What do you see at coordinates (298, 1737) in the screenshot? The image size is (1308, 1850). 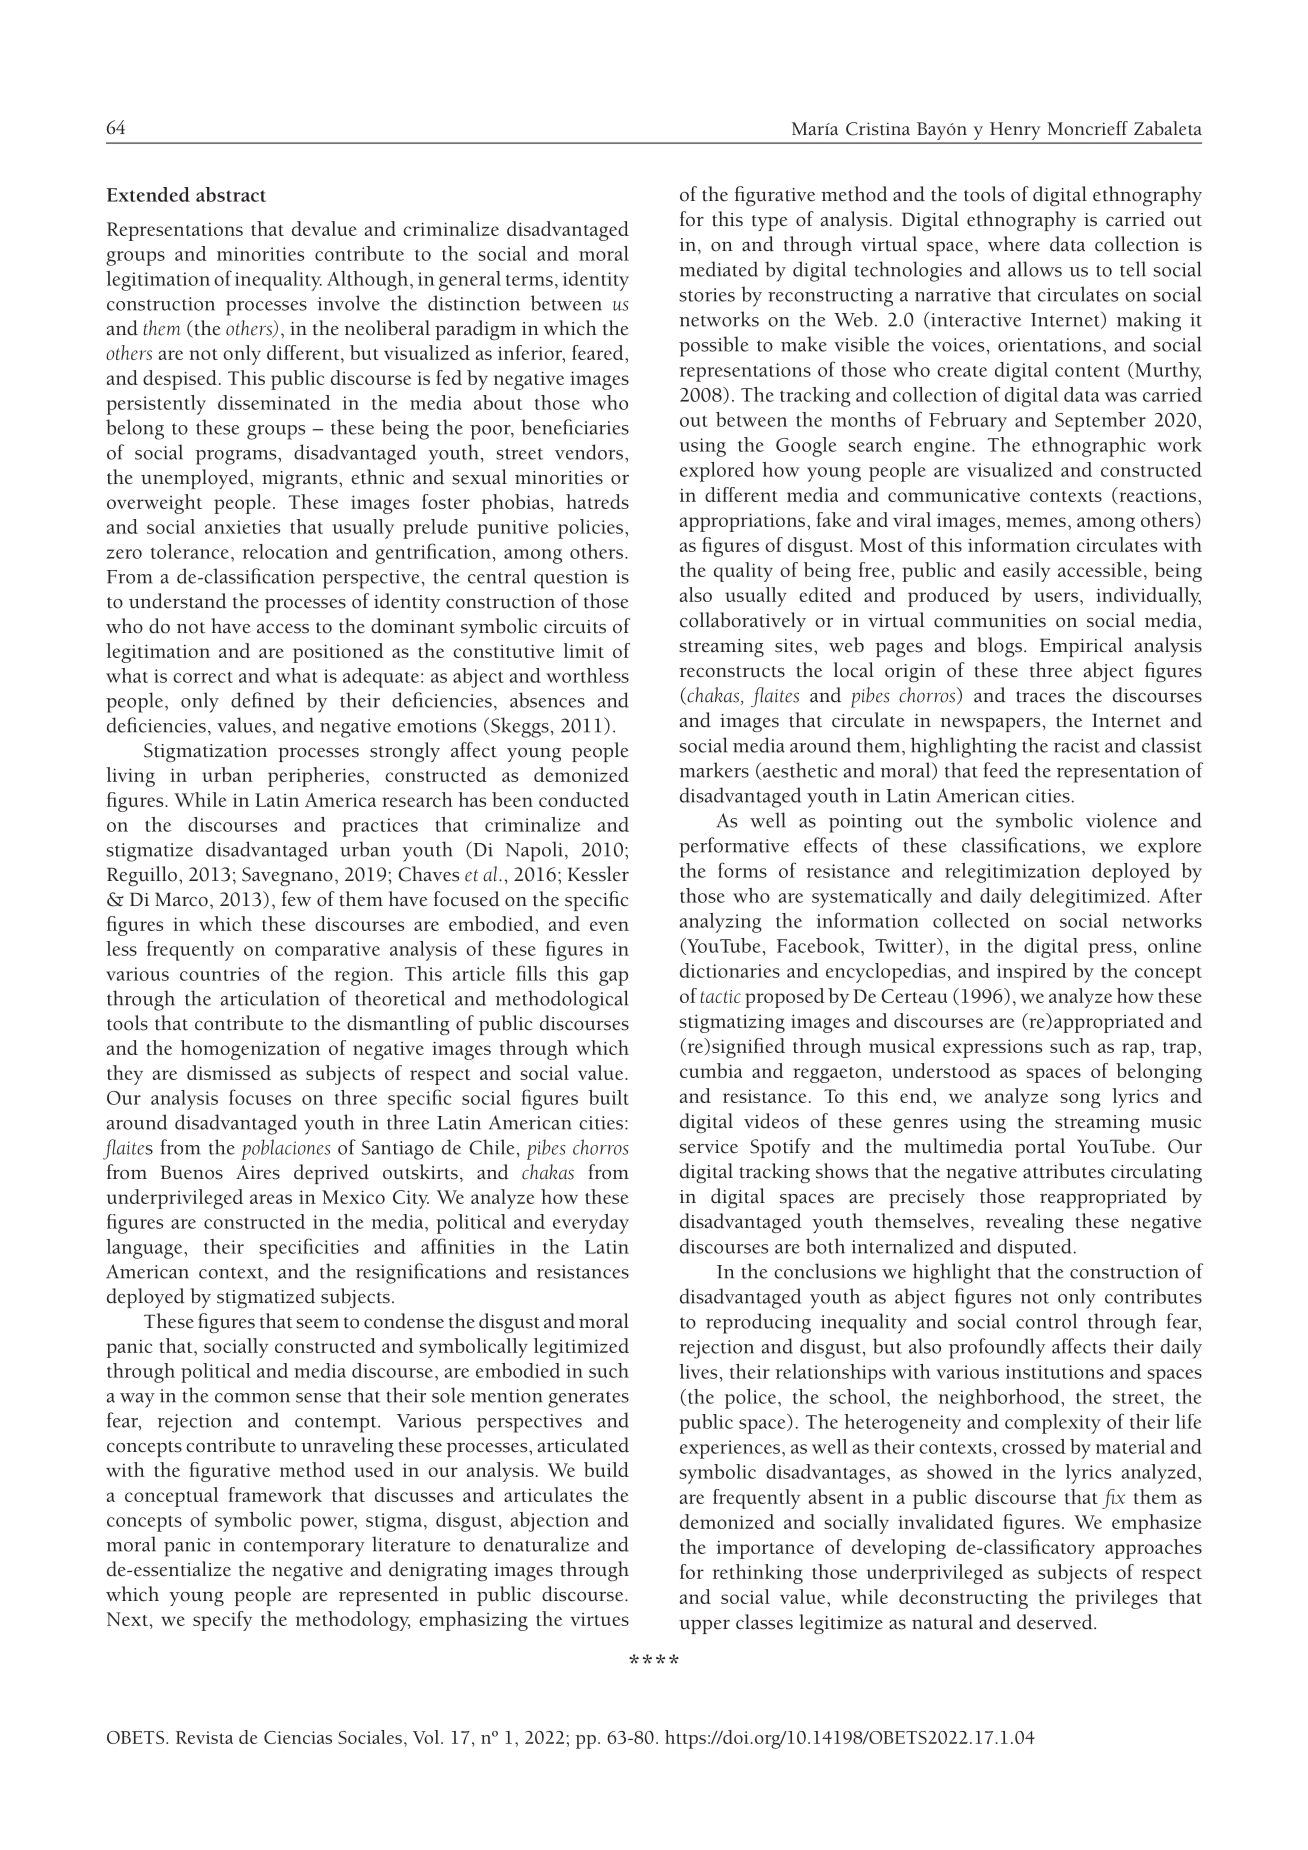 I see `Ciencias` at bounding box center [298, 1737].
